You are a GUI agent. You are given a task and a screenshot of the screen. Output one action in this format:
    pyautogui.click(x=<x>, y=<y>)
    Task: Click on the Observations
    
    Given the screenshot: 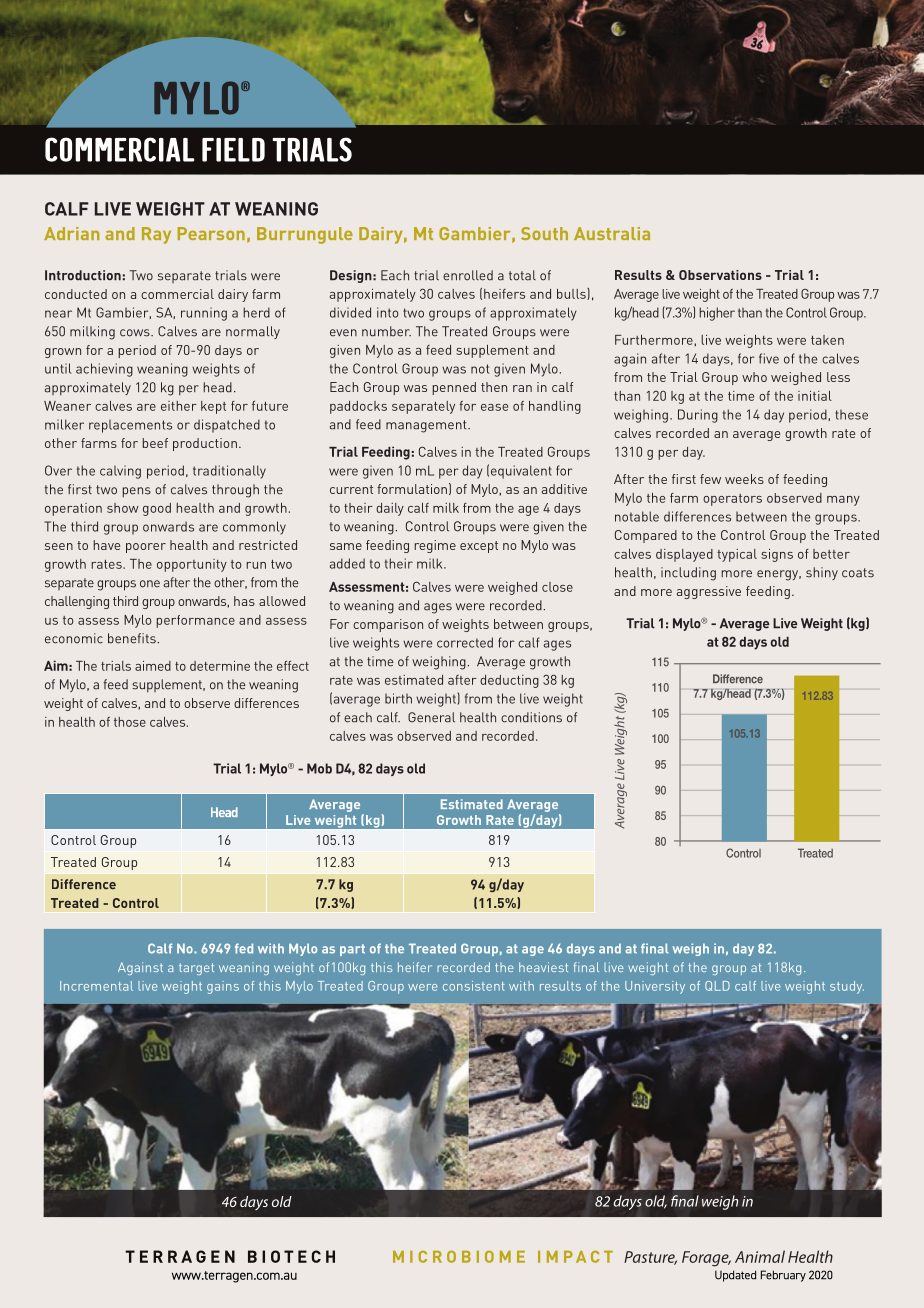 What is the action you would take?
    pyautogui.click(x=720, y=275)
